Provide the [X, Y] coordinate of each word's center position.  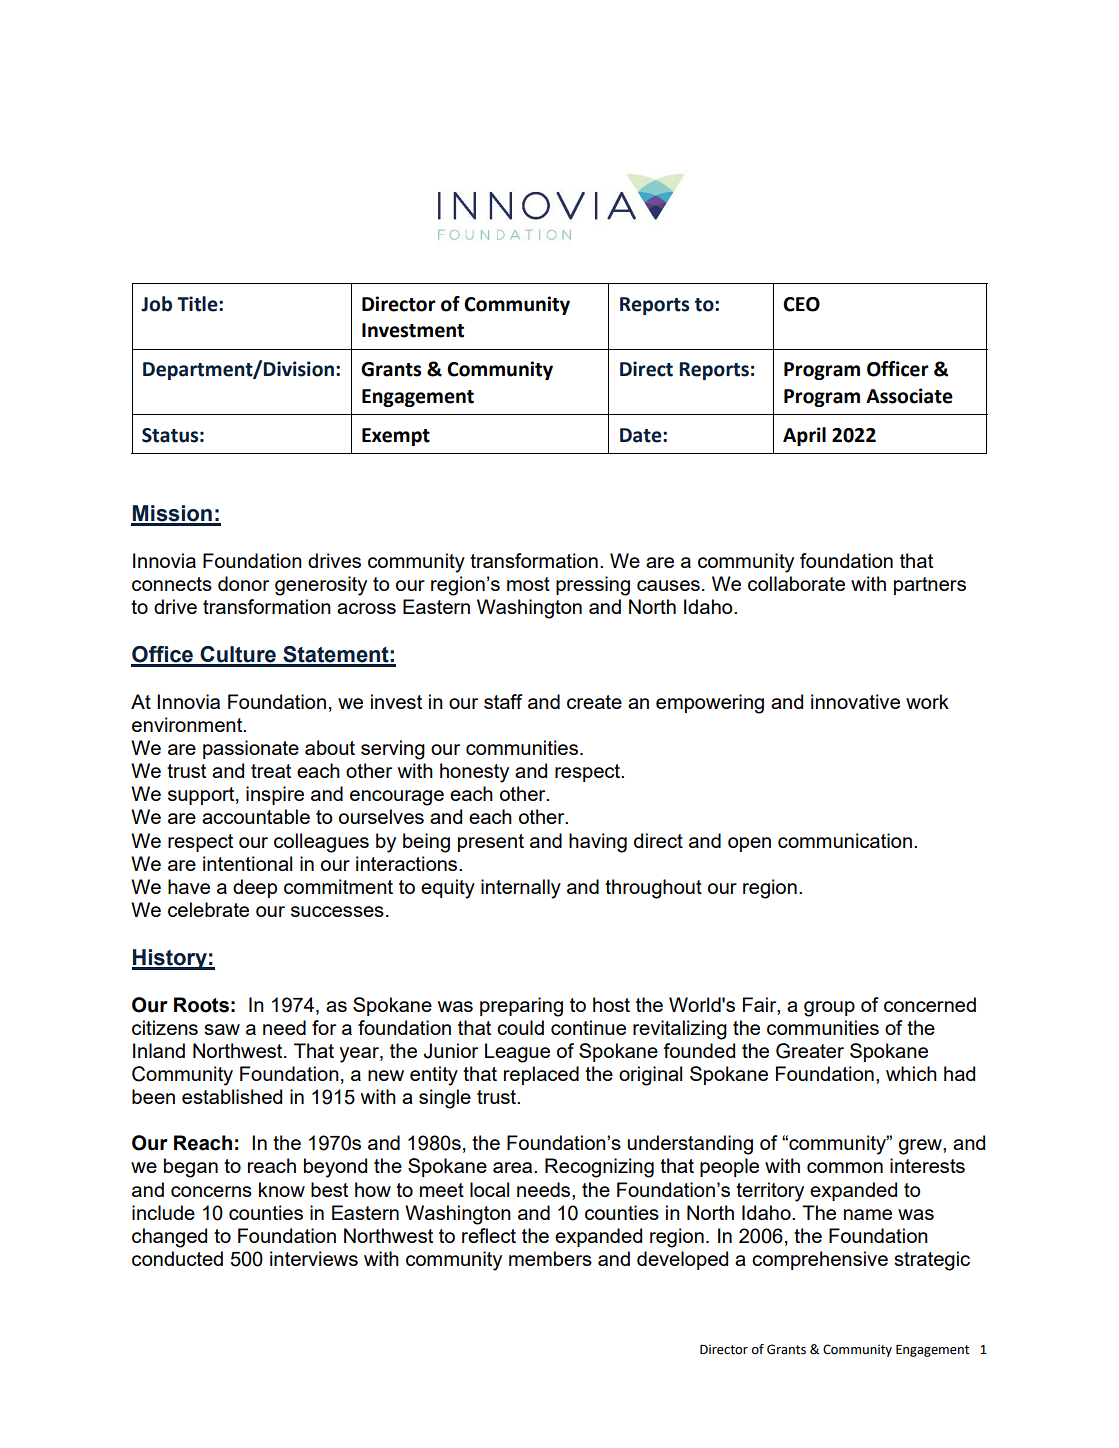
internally [521, 889]
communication [845, 840]
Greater [810, 1051]
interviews [314, 1258]
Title [198, 304]
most [528, 584]
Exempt [396, 437]
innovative [855, 701]
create [594, 702]
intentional [247, 863]
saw [222, 1029]
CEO [801, 304]
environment [188, 724]
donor [243, 583]
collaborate [796, 583]
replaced [541, 1075]
